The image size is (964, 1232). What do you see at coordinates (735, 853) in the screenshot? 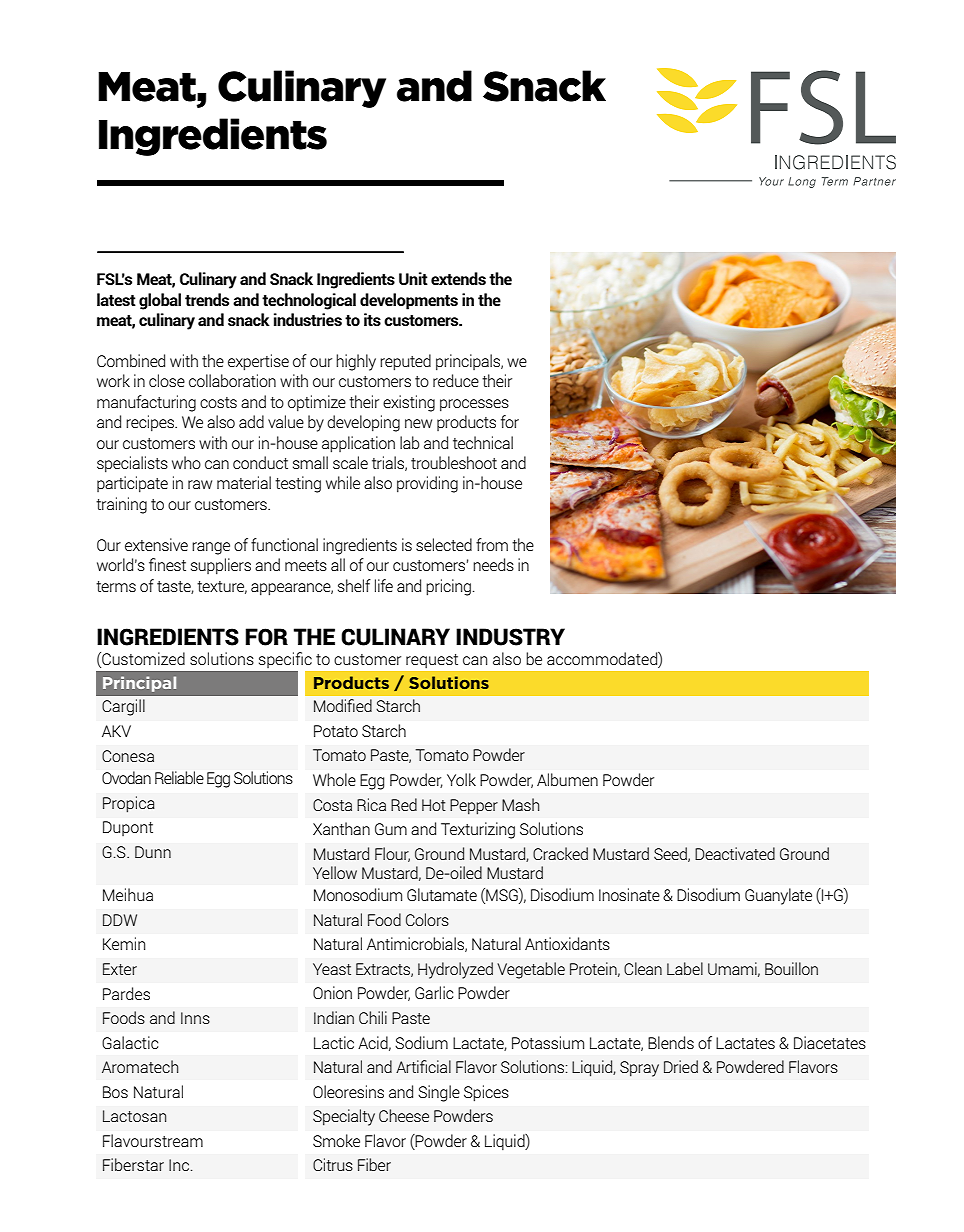
I see `Deactivated` at bounding box center [735, 853].
